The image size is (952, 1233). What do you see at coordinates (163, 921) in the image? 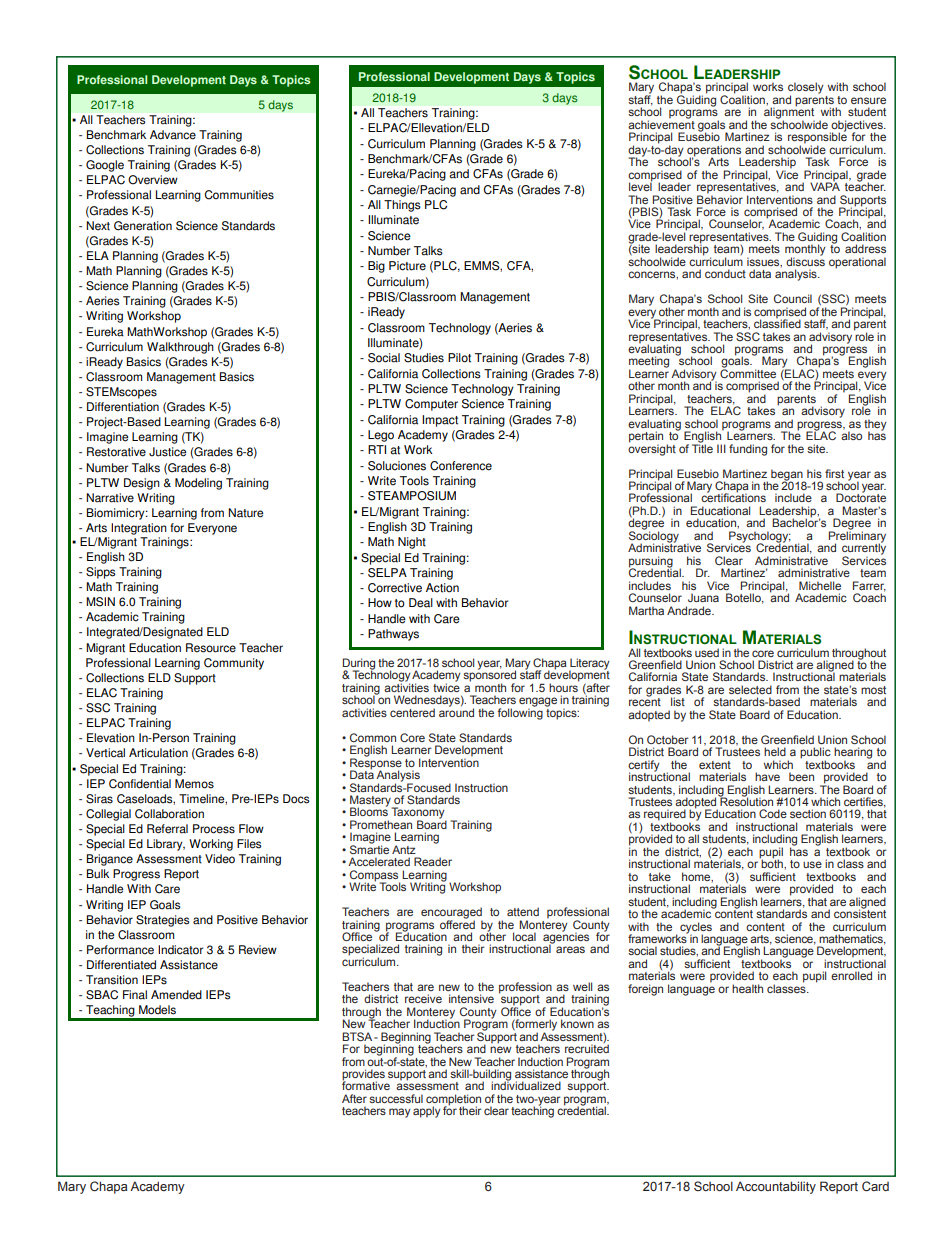
I see `Strategies` at bounding box center [163, 921].
